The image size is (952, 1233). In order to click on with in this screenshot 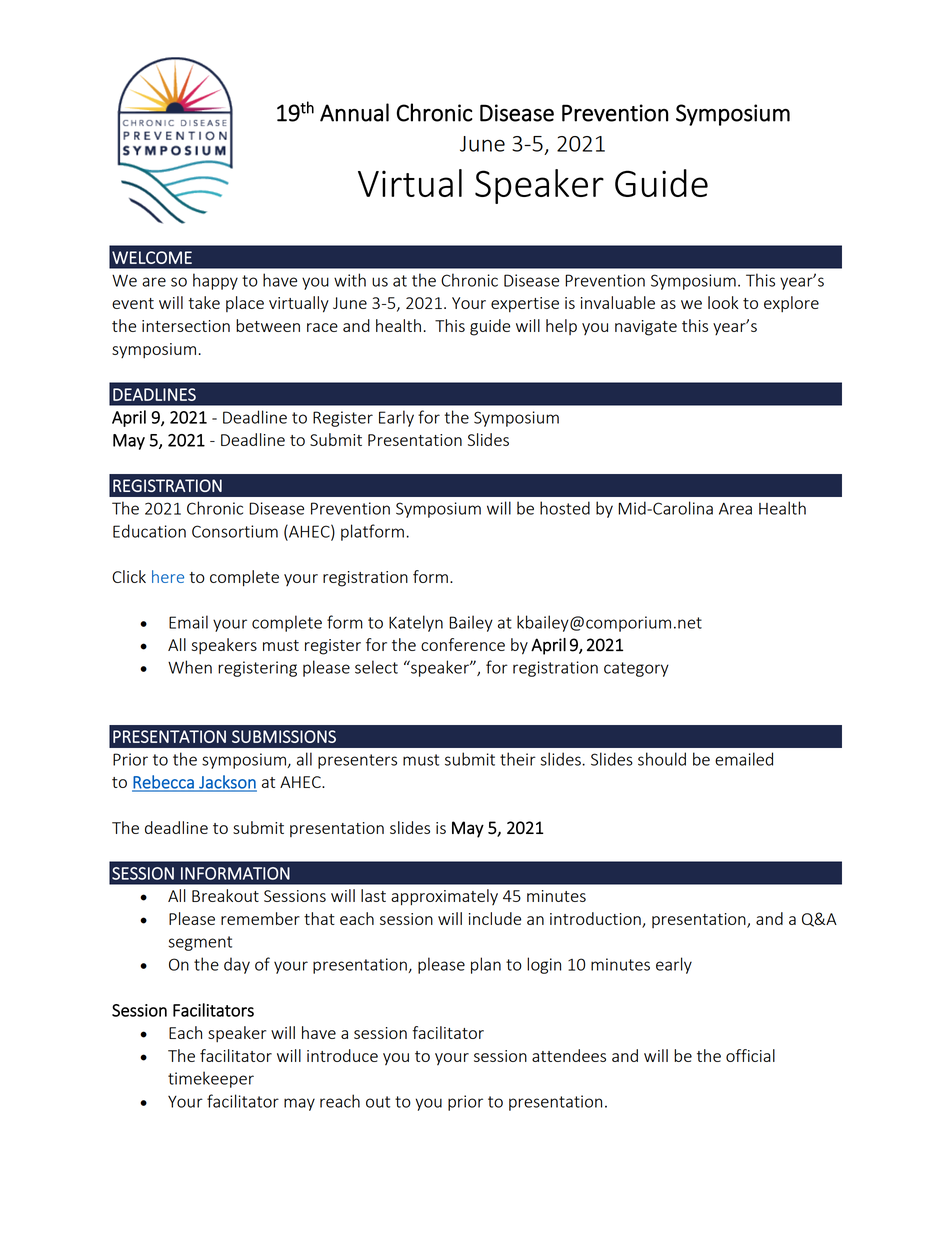, I will do `click(350, 280)`.
